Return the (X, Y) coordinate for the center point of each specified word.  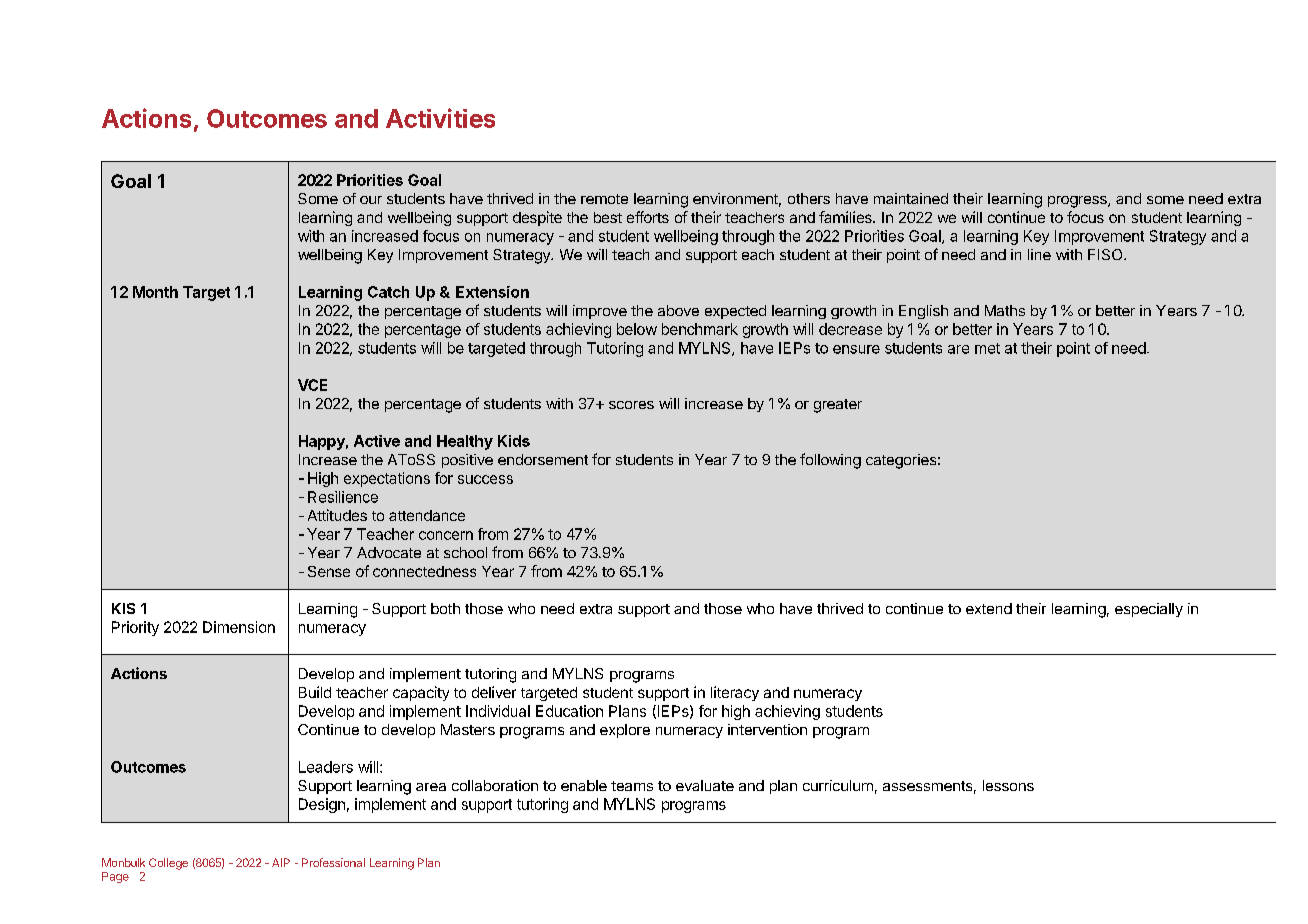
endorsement (543, 459)
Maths (1005, 310)
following (830, 461)
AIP (281, 862)
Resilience (343, 497)
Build (315, 692)
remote (604, 199)
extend (989, 608)
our (371, 200)
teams (632, 786)
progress (1078, 202)
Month (155, 292)
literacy (735, 693)
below (637, 329)
